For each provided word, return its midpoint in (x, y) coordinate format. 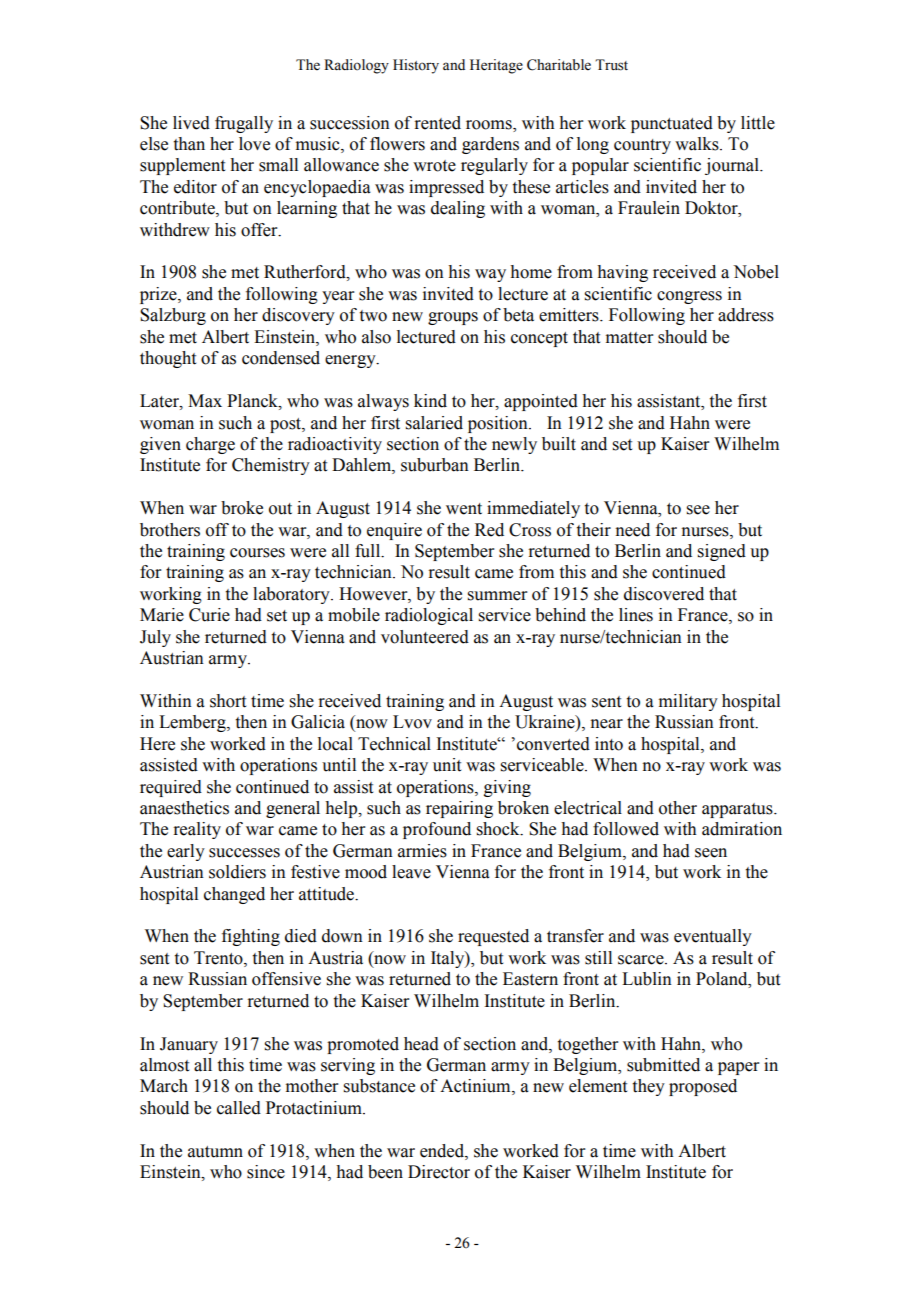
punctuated (672, 124)
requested (493, 937)
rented (437, 123)
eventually (713, 937)
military (688, 702)
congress (689, 297)
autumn (215, 1152)
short (228, 701)
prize (159, 295)
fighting (251, 937)
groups (453, 318)
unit (447, 765)
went (464, 509)
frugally (244, 124)
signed (722, 552)
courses (257, 553)
